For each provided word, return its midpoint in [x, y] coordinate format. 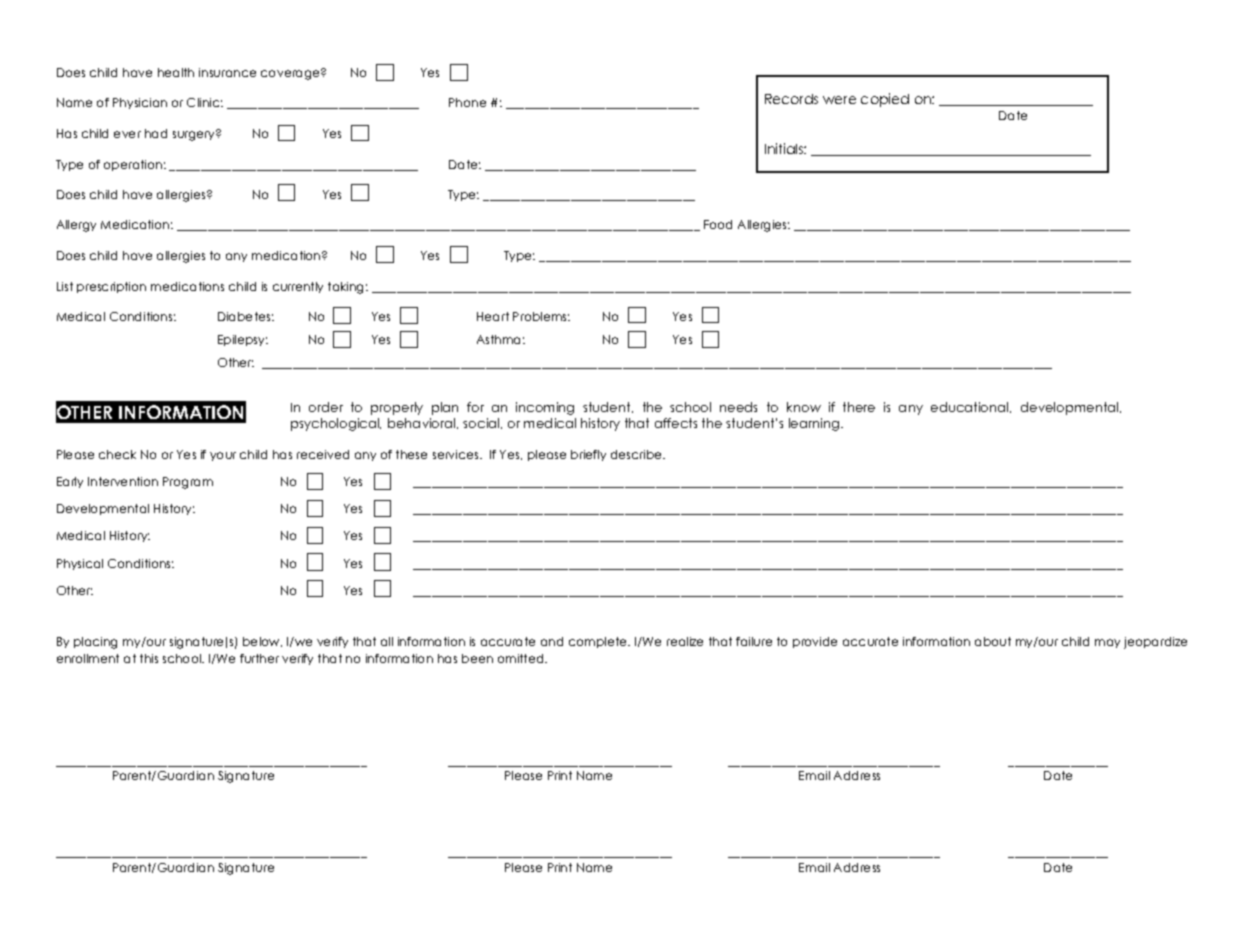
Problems [541, 316]
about [993, 641]
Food [718, 224]
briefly [588, 455]
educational [971, 407]
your [223, 456]
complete [599, 642]
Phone [467, 102]
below [262, 642]
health [176, 72]
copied [885, 100]
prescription [111, 287]
